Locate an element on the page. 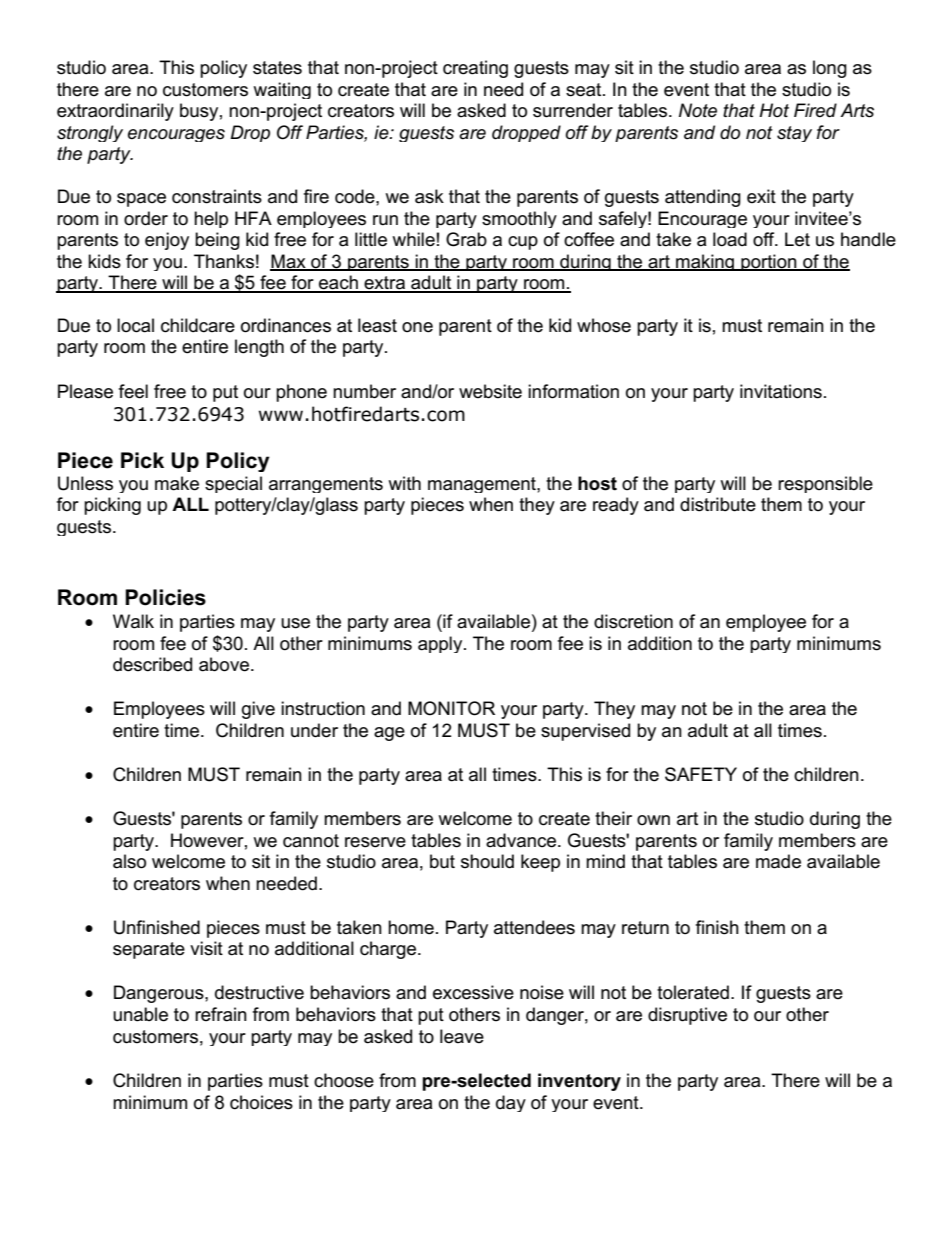  childcare is located at coordinates (198, 325).
